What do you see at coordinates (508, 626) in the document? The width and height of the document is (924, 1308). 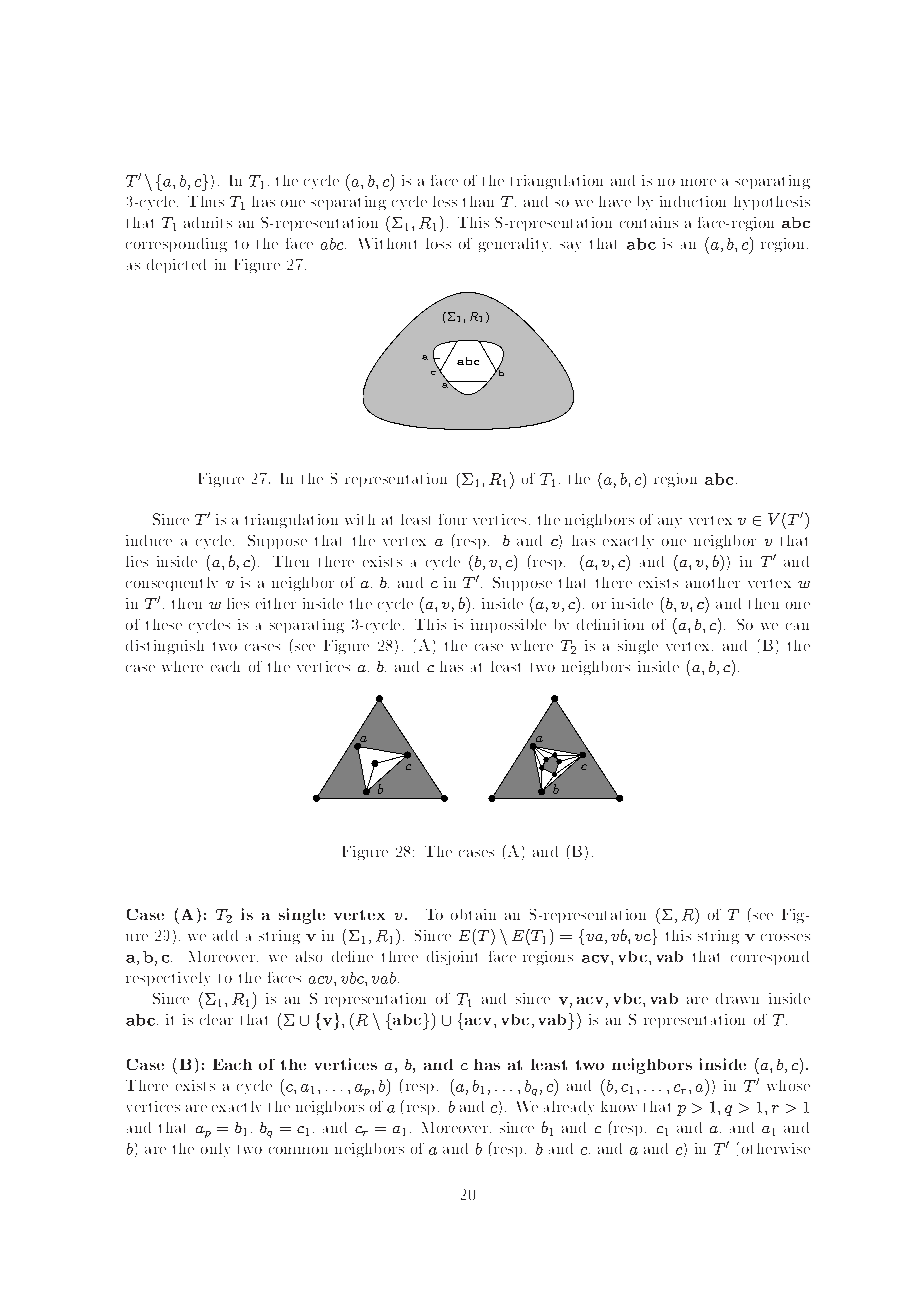 I see `impossible` at bounding box center [508, 626].
